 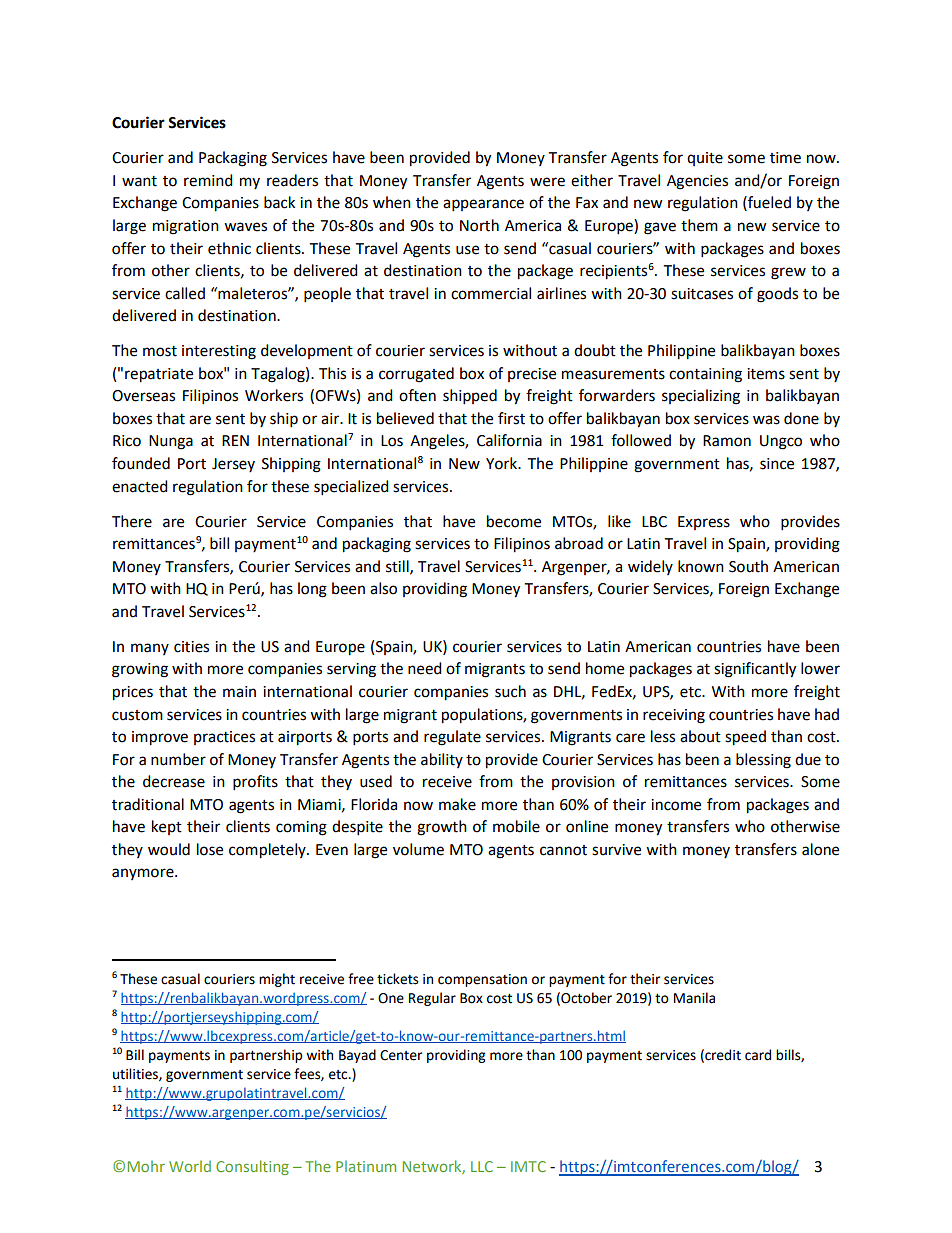 I want to click on appearance, so click(x=483, y=205).
